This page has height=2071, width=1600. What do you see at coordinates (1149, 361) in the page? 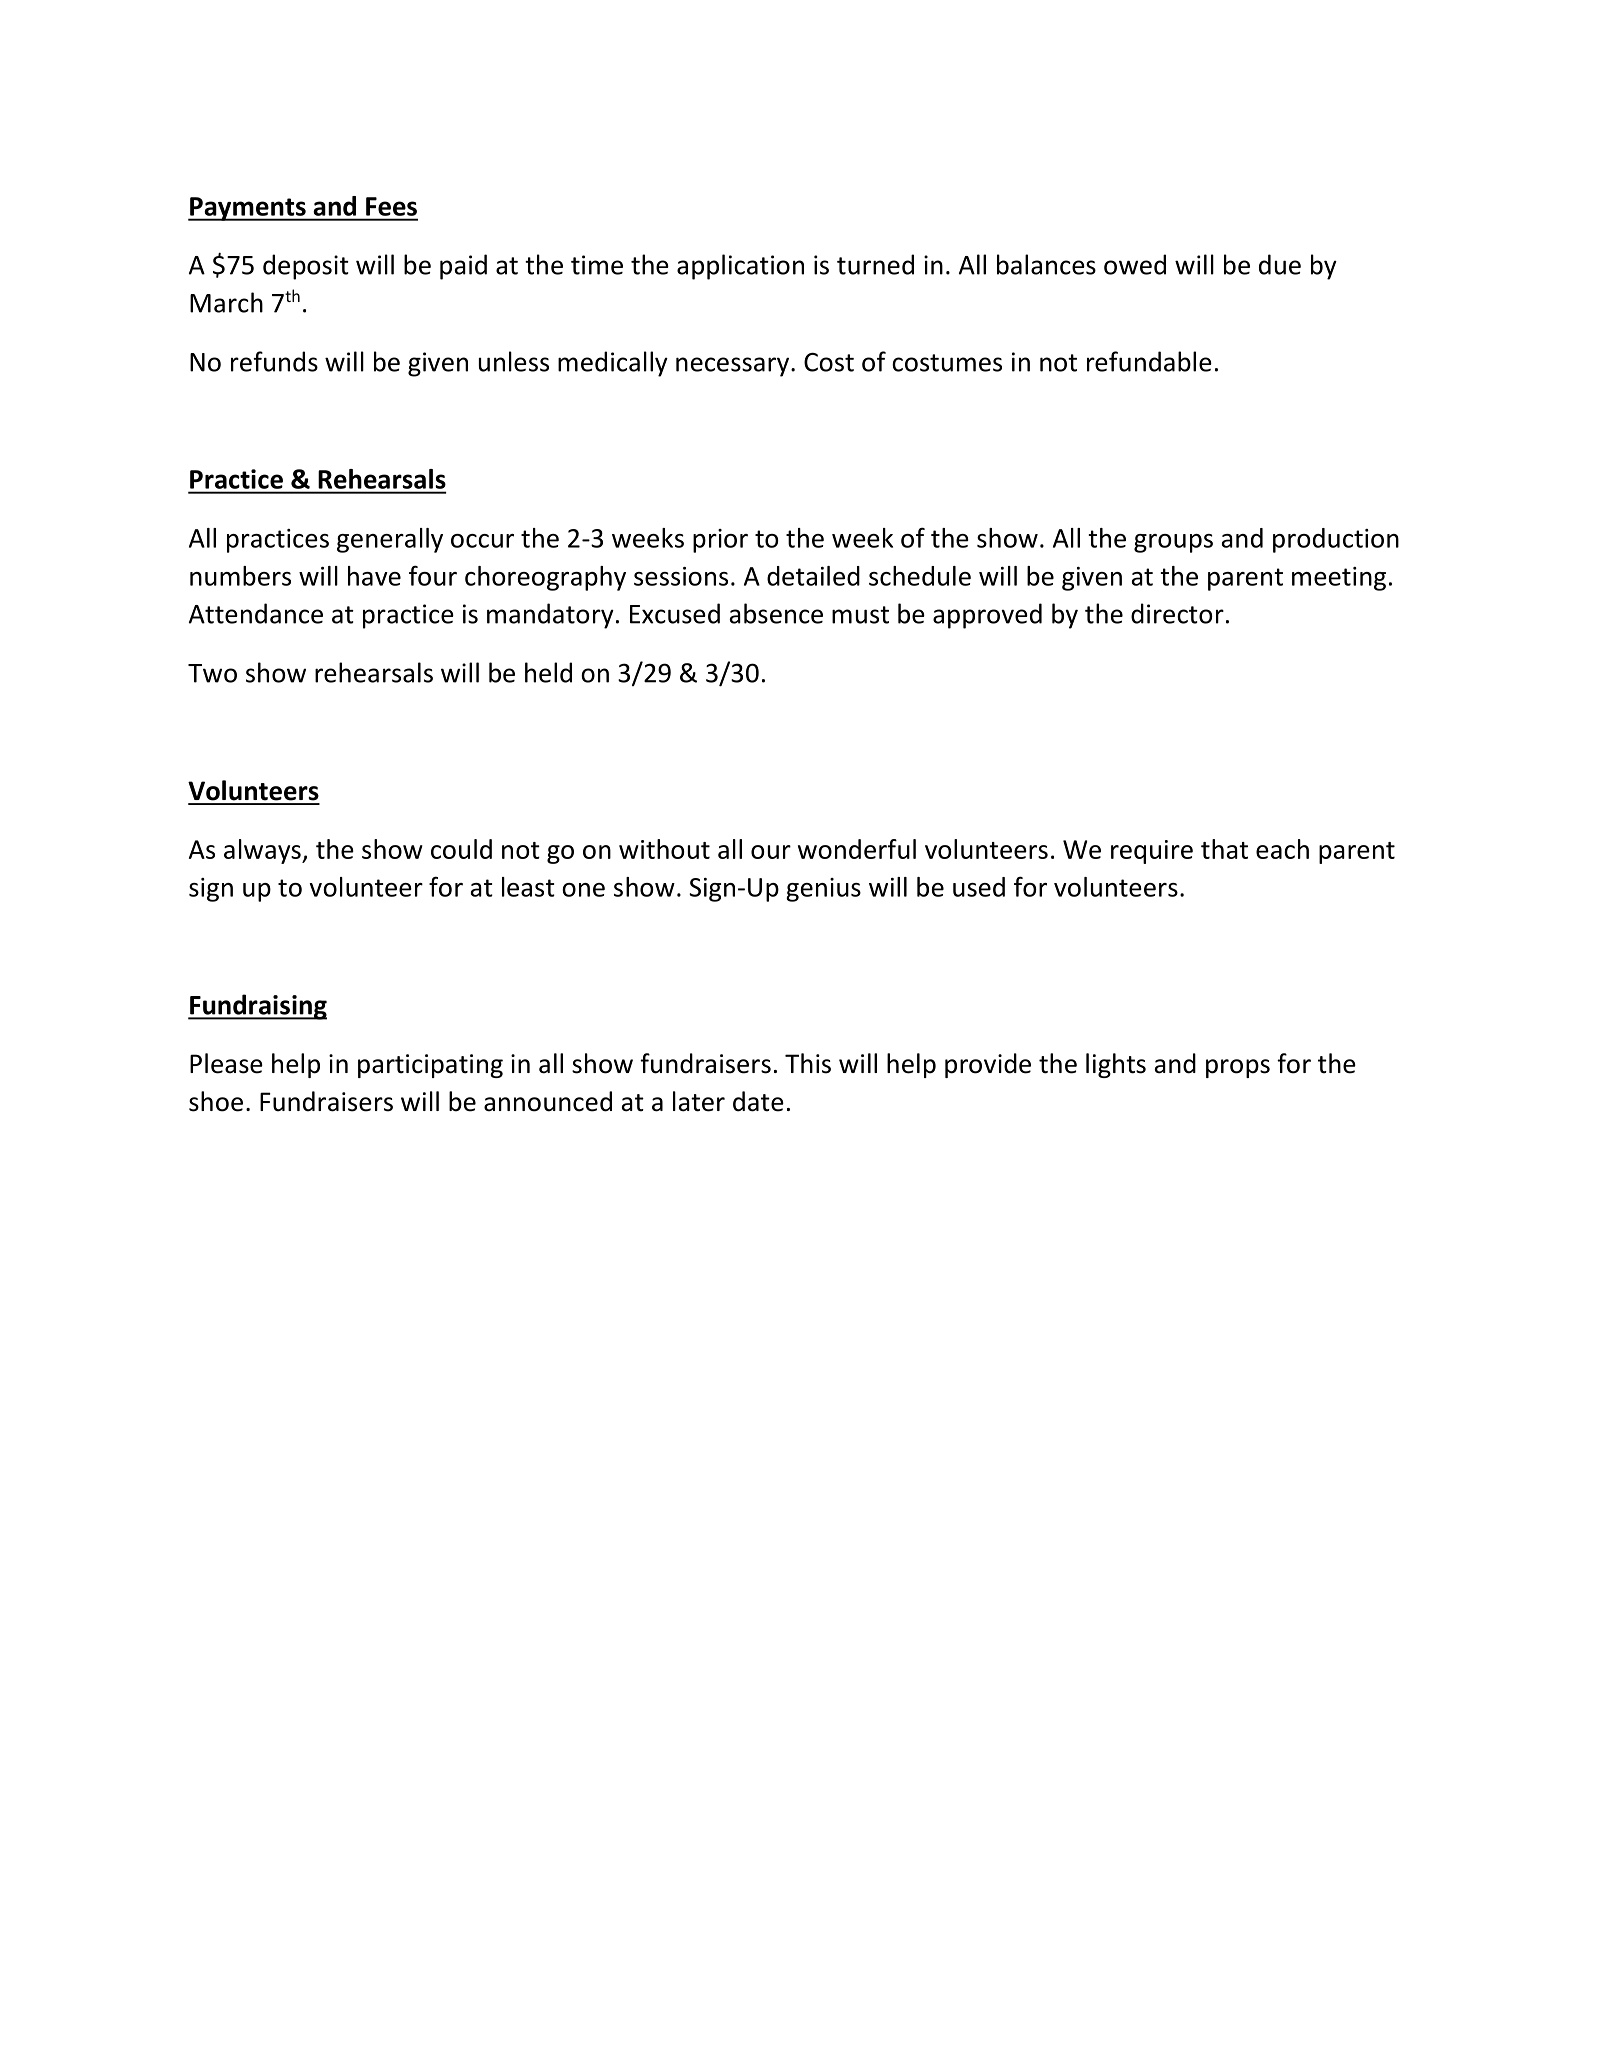
I see `refundable` at bounding box center [1149, 361].
